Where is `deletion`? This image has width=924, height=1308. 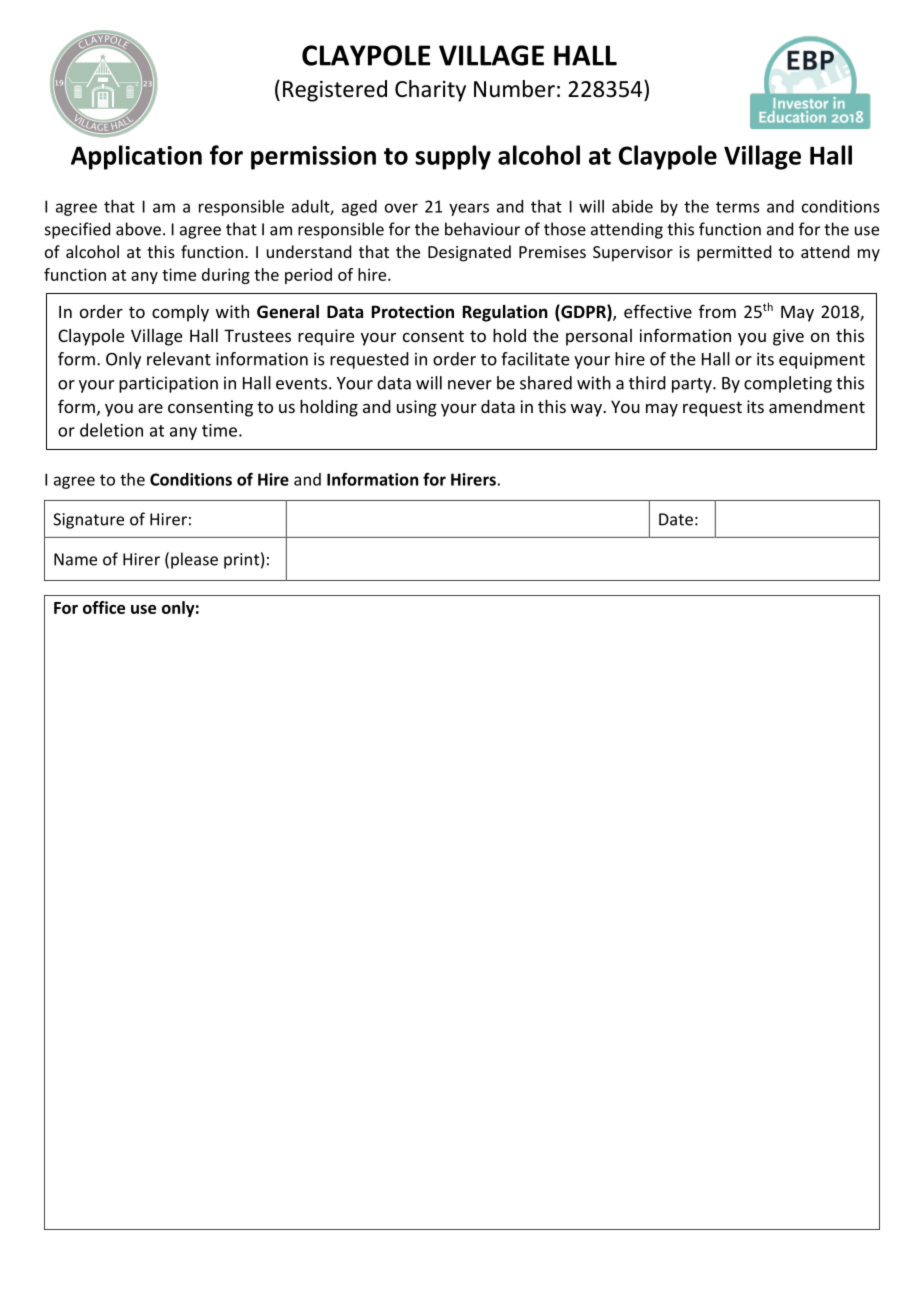
deletion is located at coordinates (111, 430).
